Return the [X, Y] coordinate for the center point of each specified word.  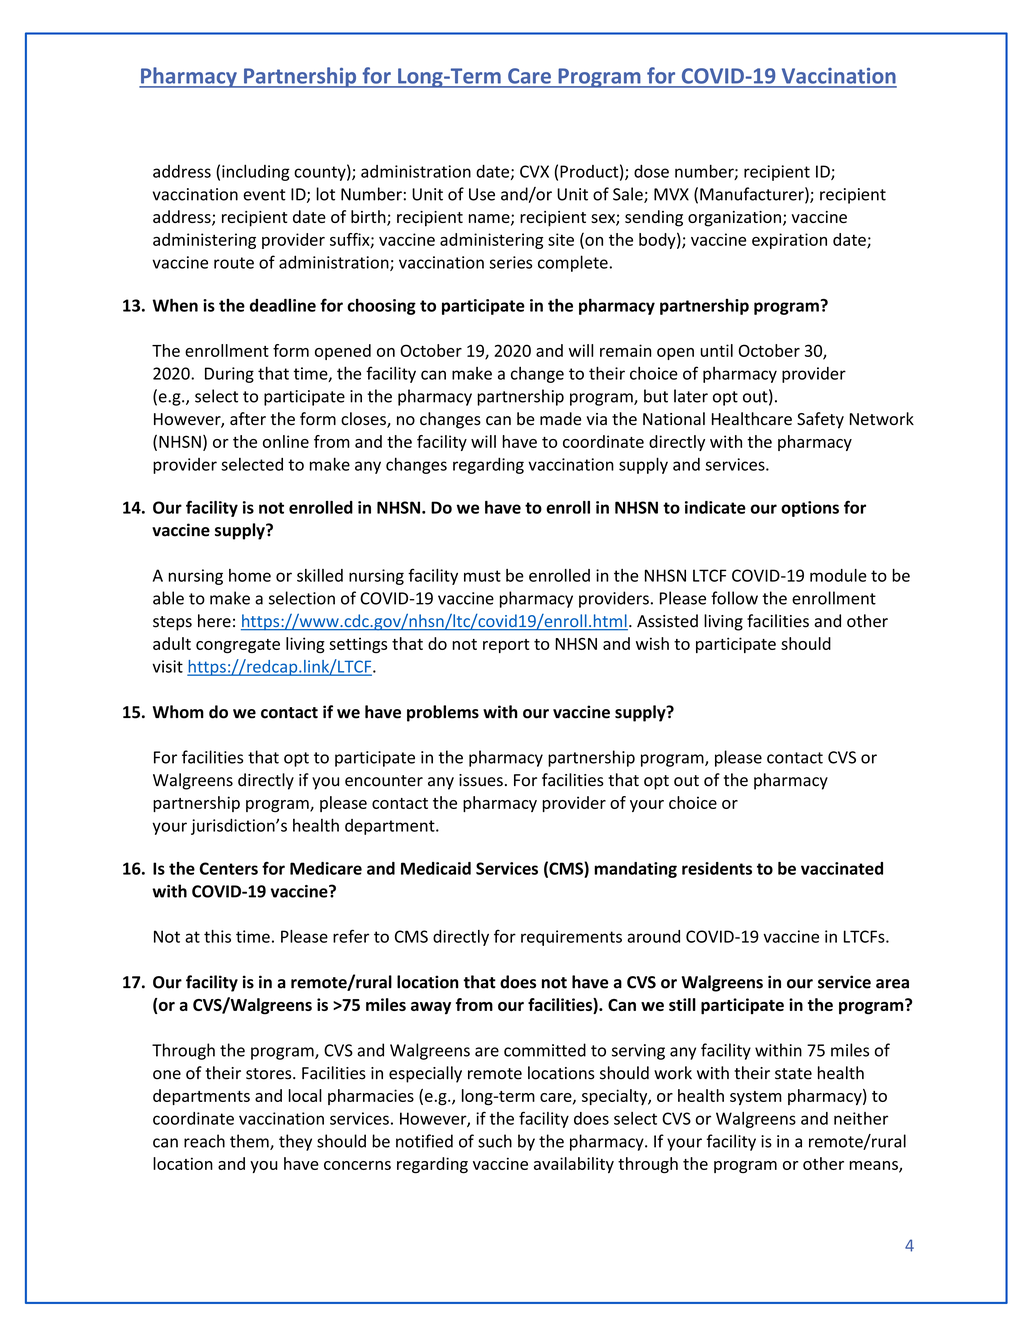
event [264, 195]
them [250, 1142]
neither [861, 1118]
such [495, 1141]
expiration [789, 241]
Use [482, 194]
